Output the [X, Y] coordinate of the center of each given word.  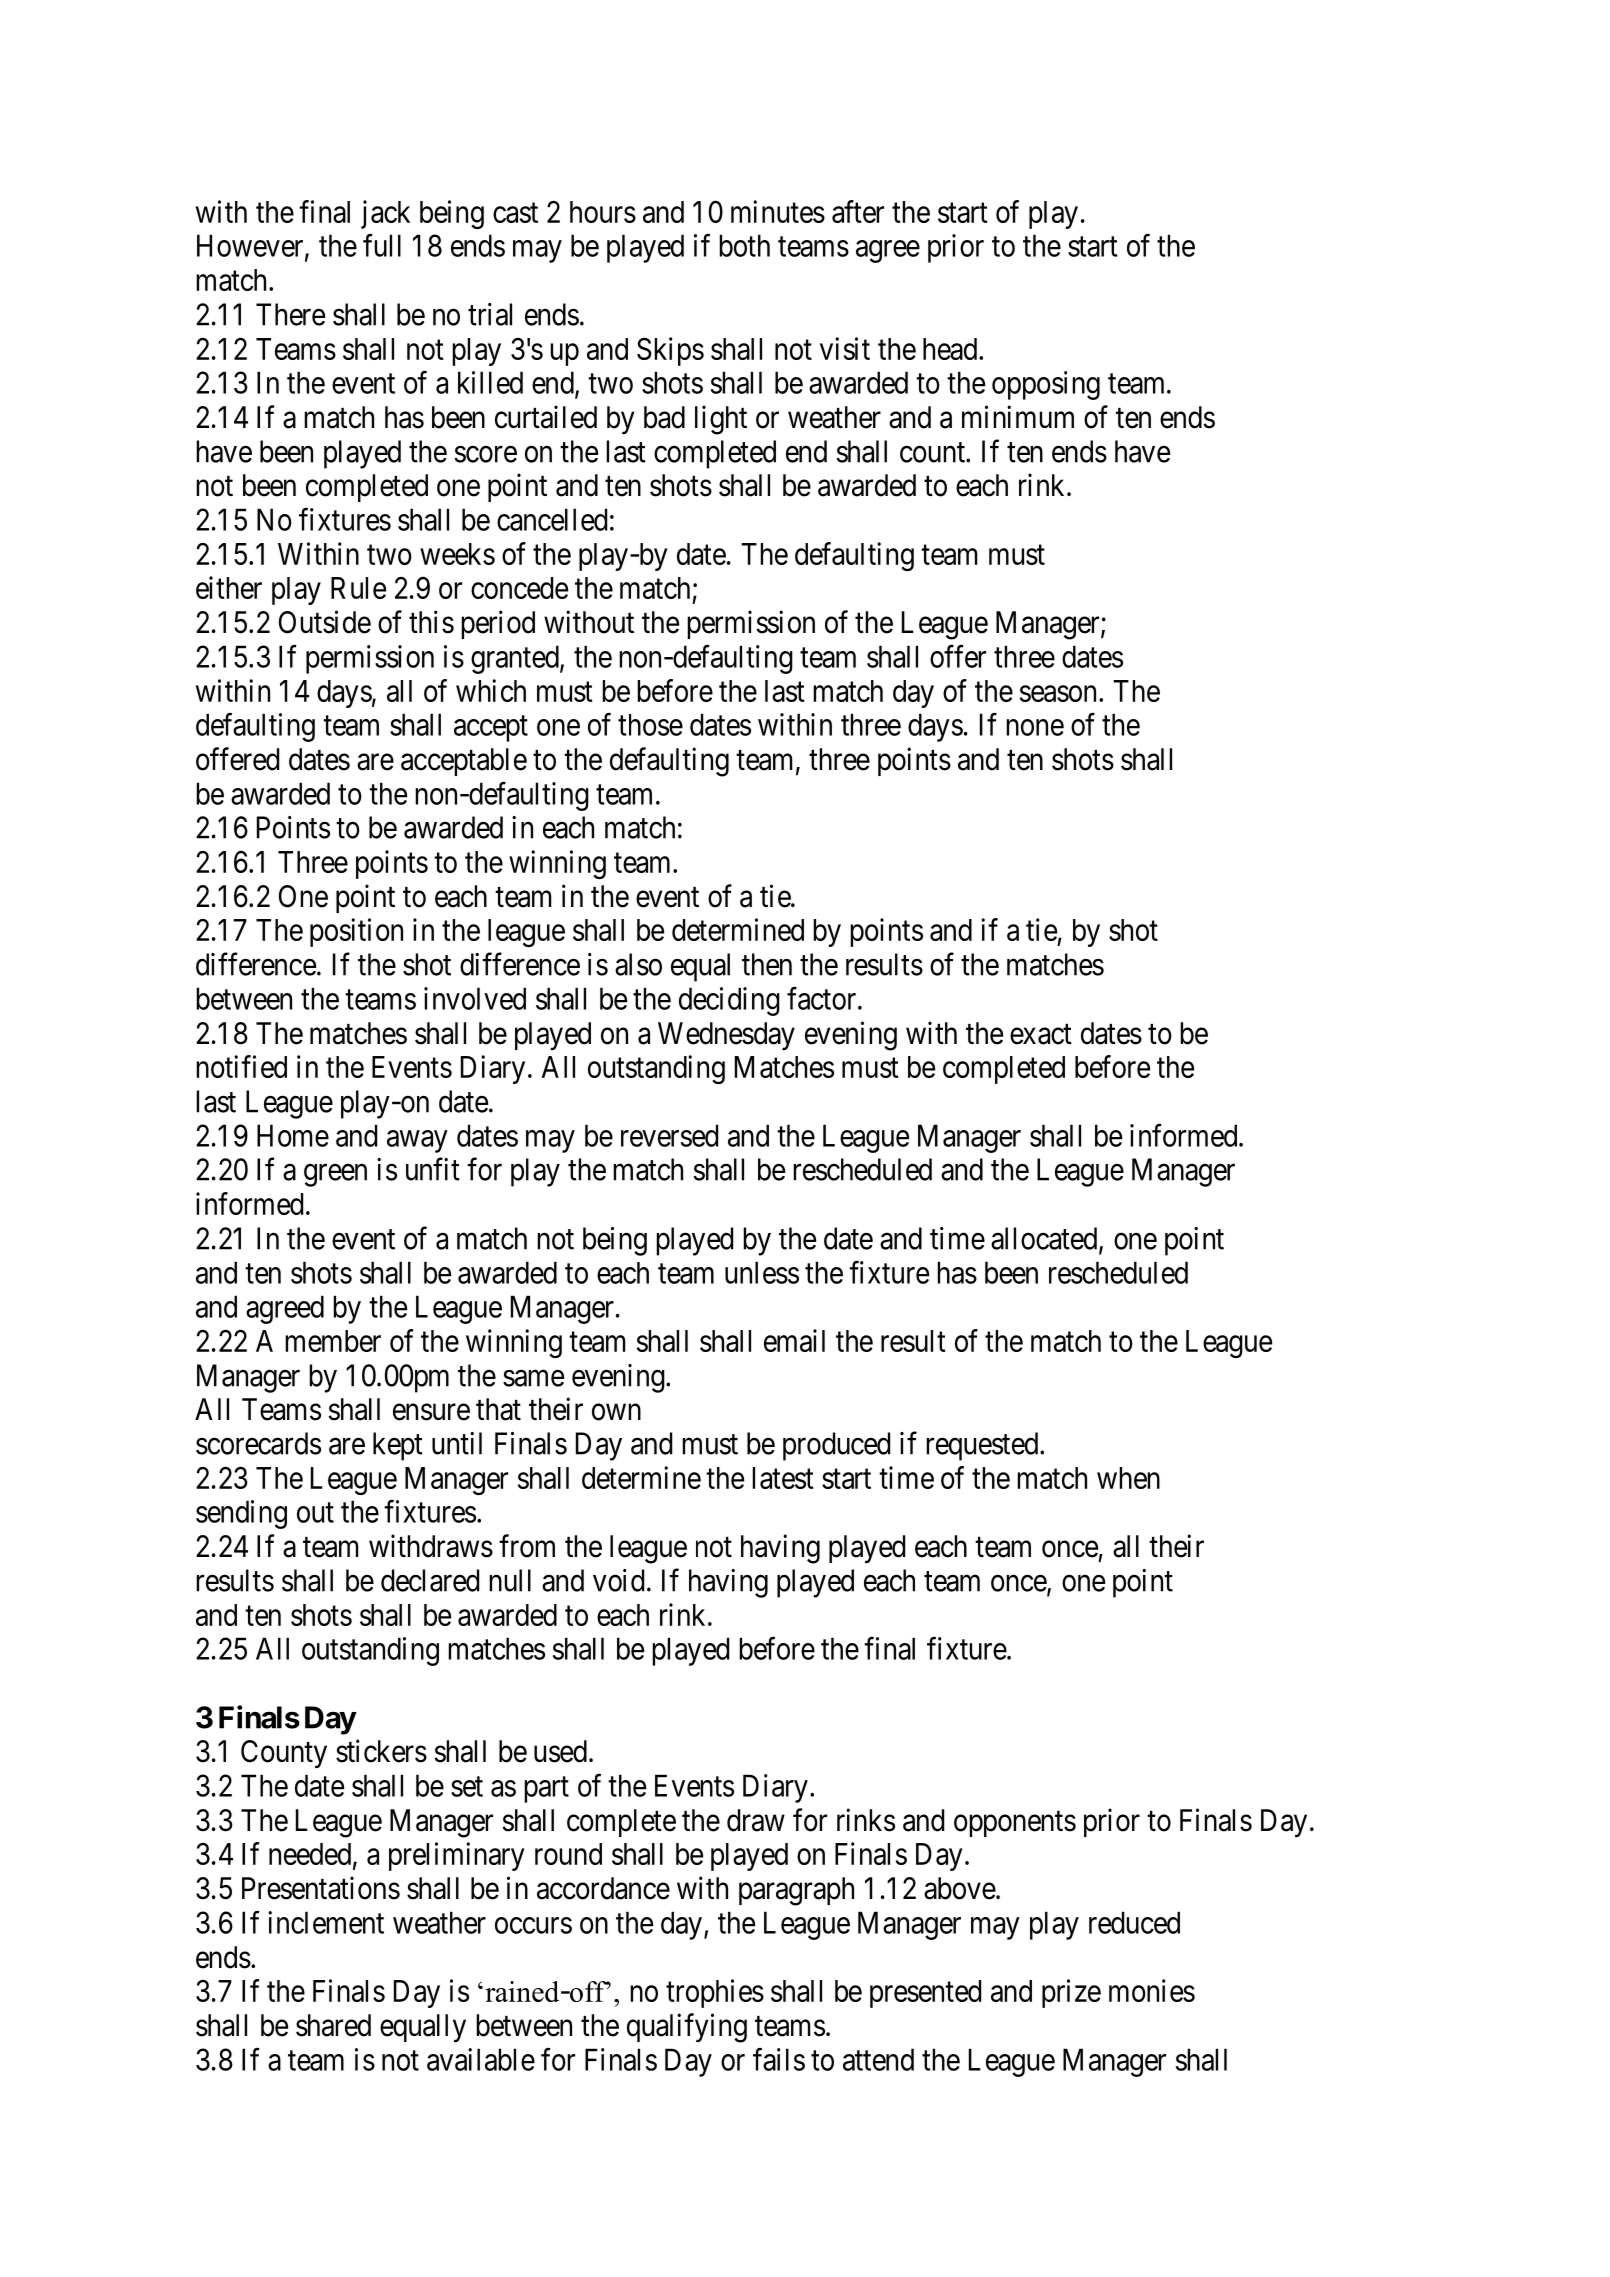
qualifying [687, 2028]
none [1035, 727]
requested [983, 1446]
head [951, 349]
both [744, 245]
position [356, 932]
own [616, 1412]
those [650, 725]
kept [398, 1446]
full [382, 245]
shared [333, 2025]
